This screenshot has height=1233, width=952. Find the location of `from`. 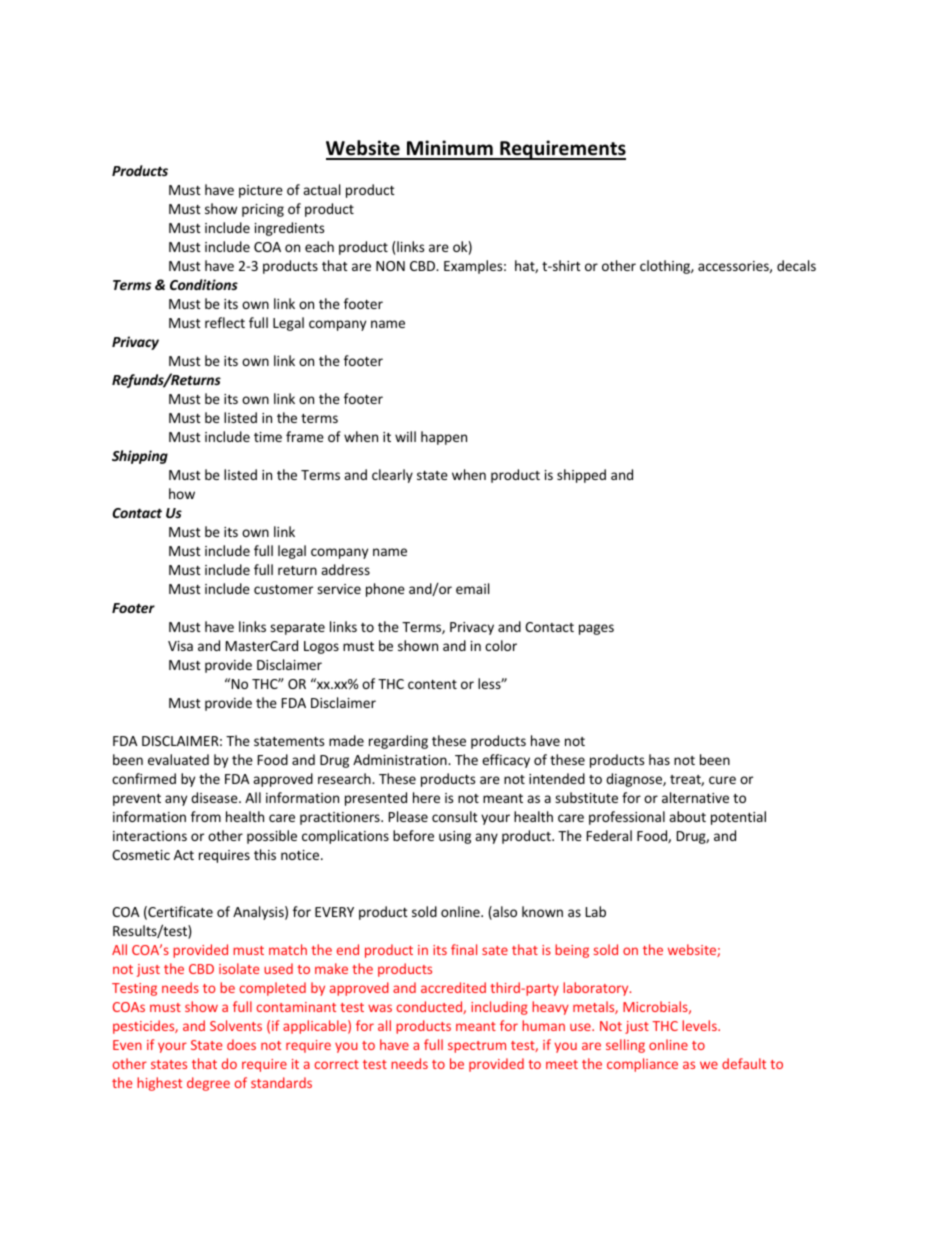

from is located at coordinates (206, 816).
